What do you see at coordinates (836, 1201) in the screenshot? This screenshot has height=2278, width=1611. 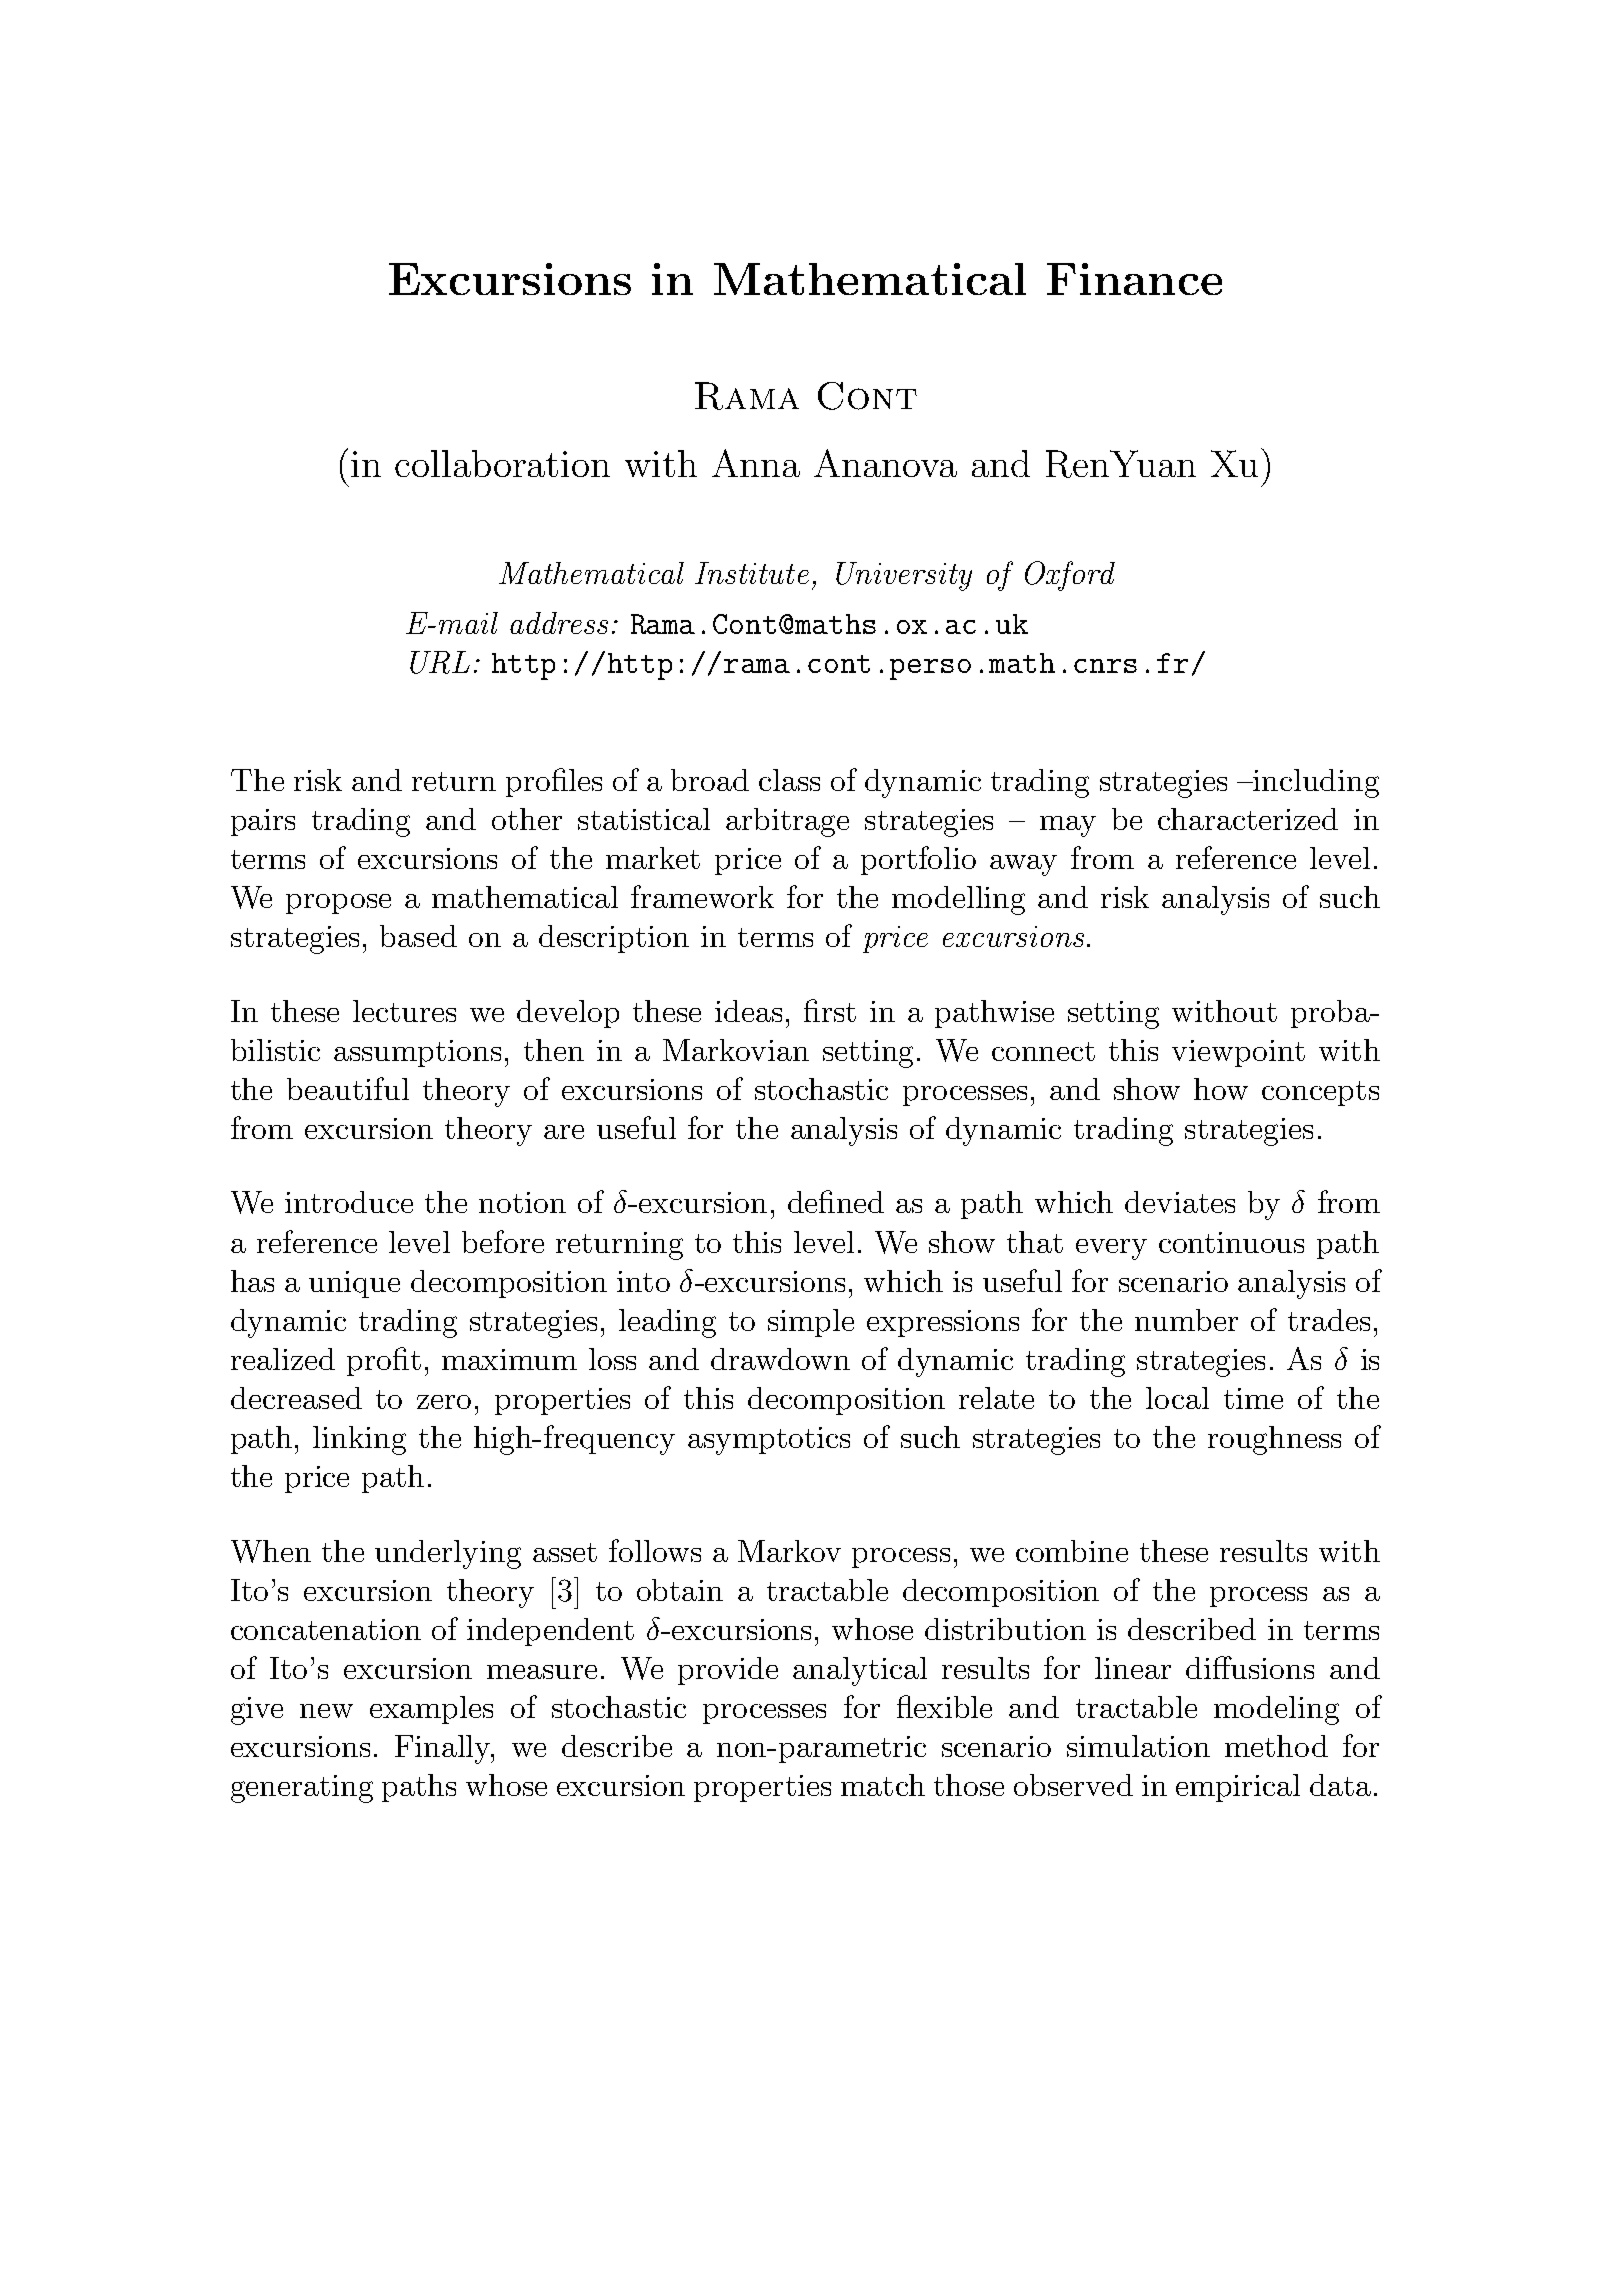 I see `defined` at bounding box center [836, 1201].
